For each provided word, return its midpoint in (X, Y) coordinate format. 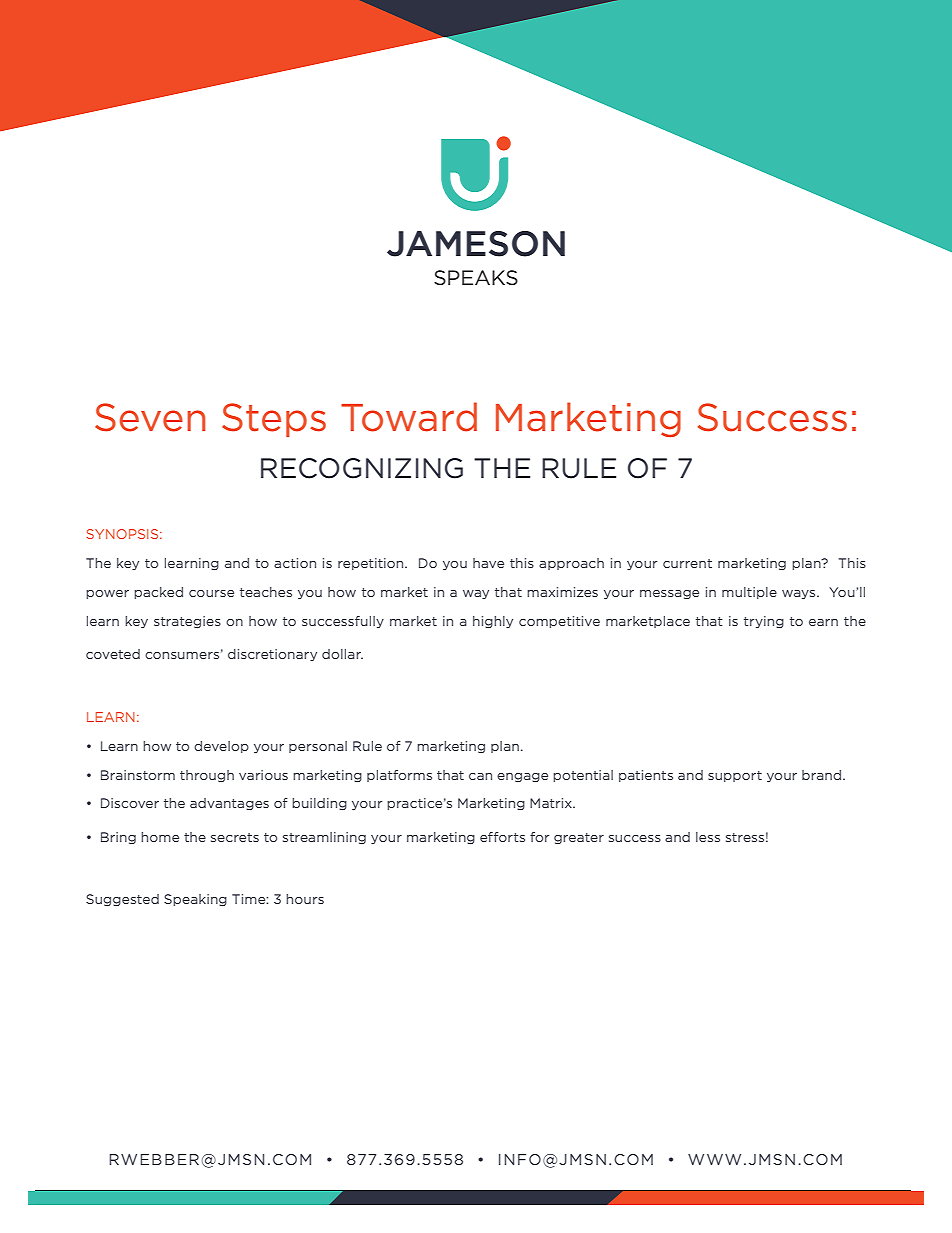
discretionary (272, 655)
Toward (409, 417)
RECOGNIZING (362, 468)
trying (764, 622)
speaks (476, 277)
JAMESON (476, 244)
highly (493, 622)
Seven (150, 417)
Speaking (195, 900)
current (687, 563)
